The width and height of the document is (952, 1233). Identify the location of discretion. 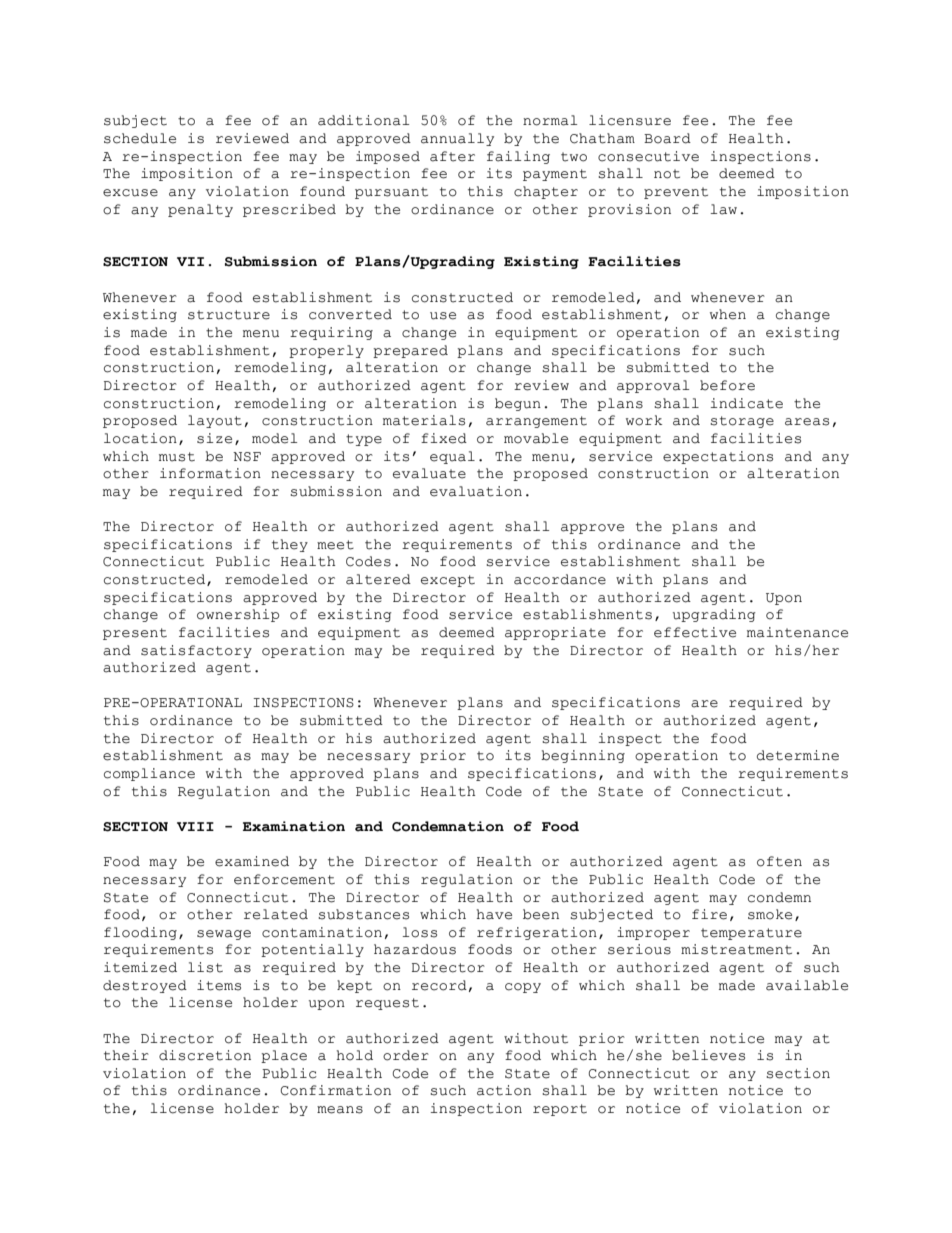
(205, 1055).
